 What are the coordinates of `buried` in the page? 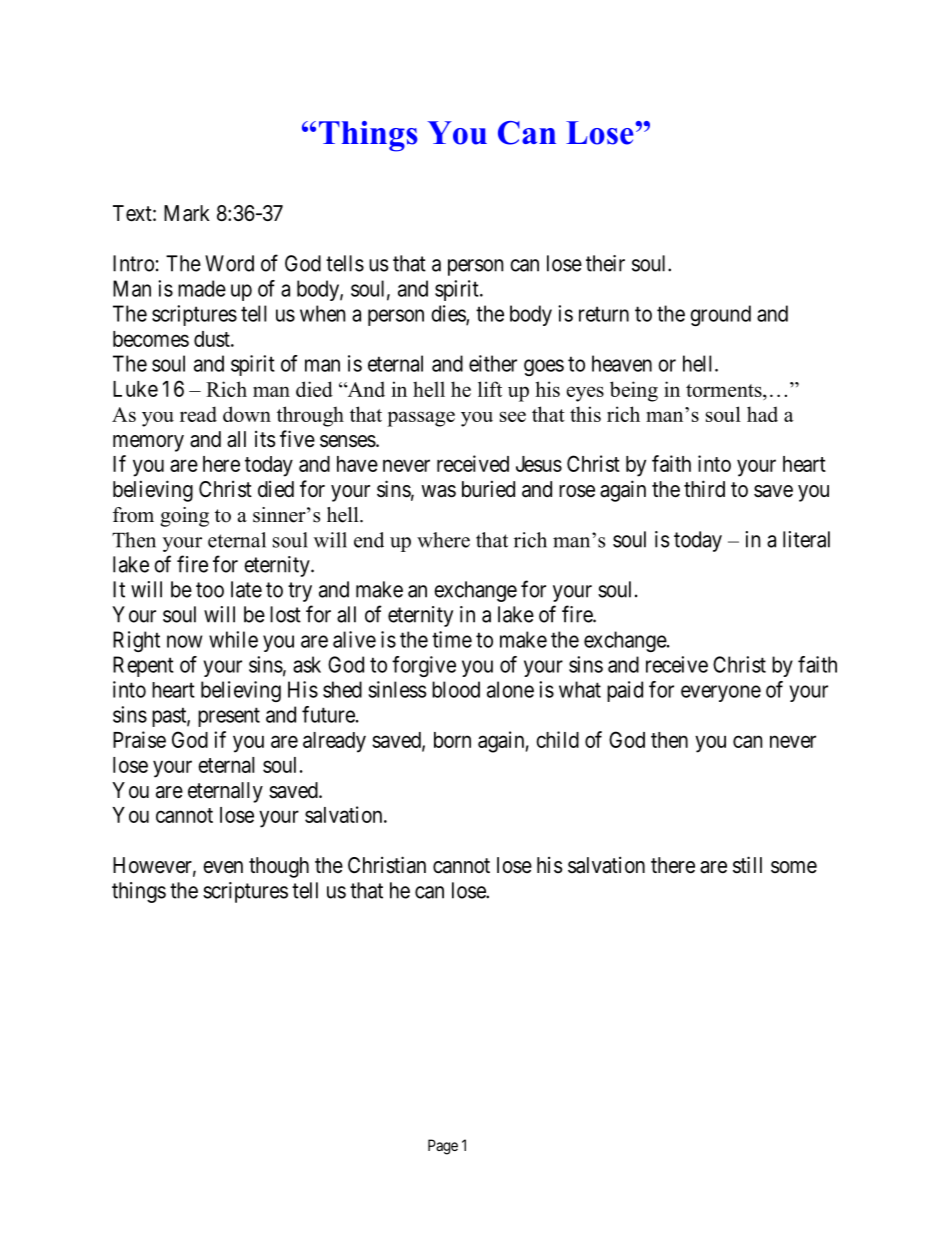 It's located at (488, 489).
